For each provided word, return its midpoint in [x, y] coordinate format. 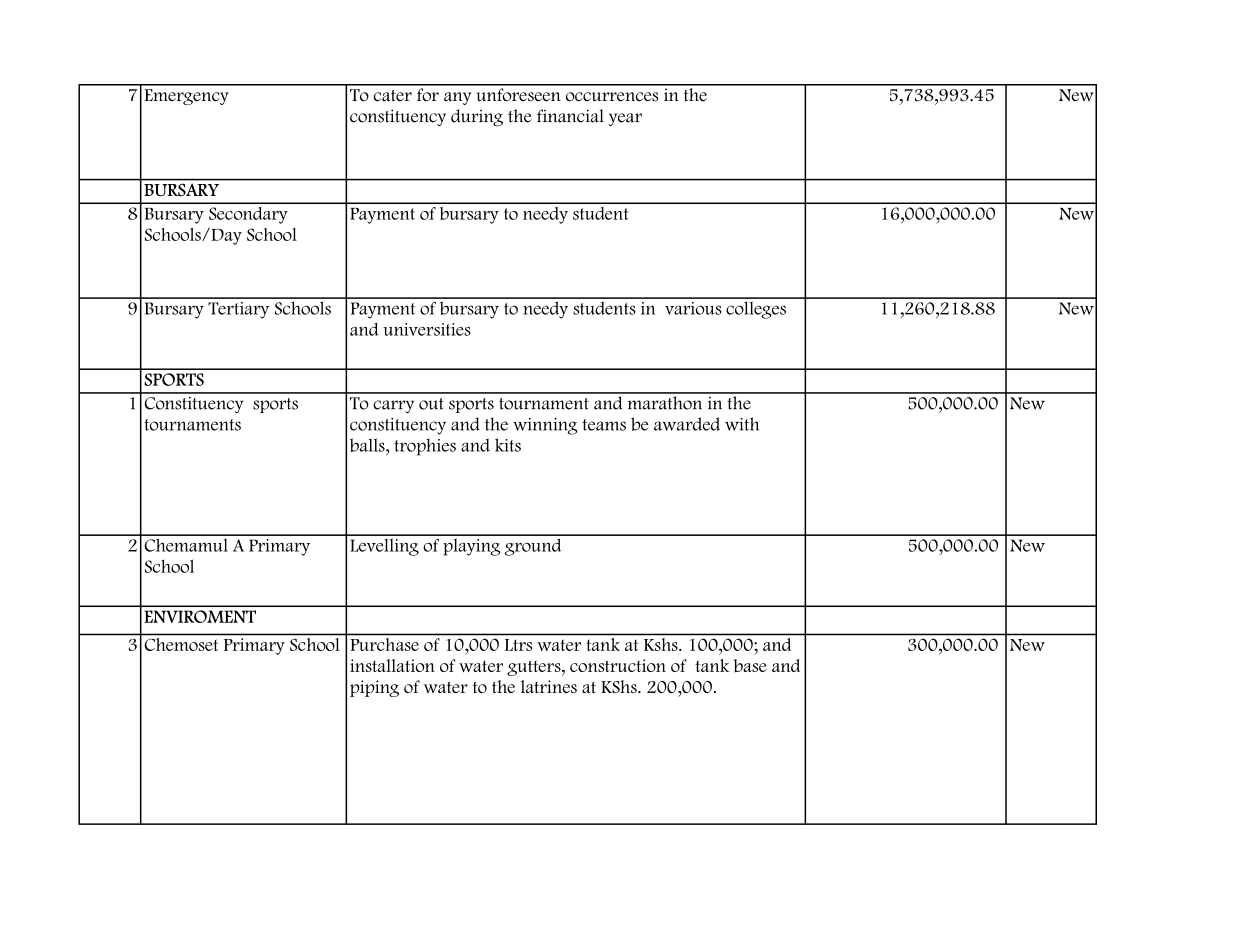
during [477, 118]
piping [374, 688]
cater [393, 96]
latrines [549, 686]
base [750, 666]
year [625, 119]
